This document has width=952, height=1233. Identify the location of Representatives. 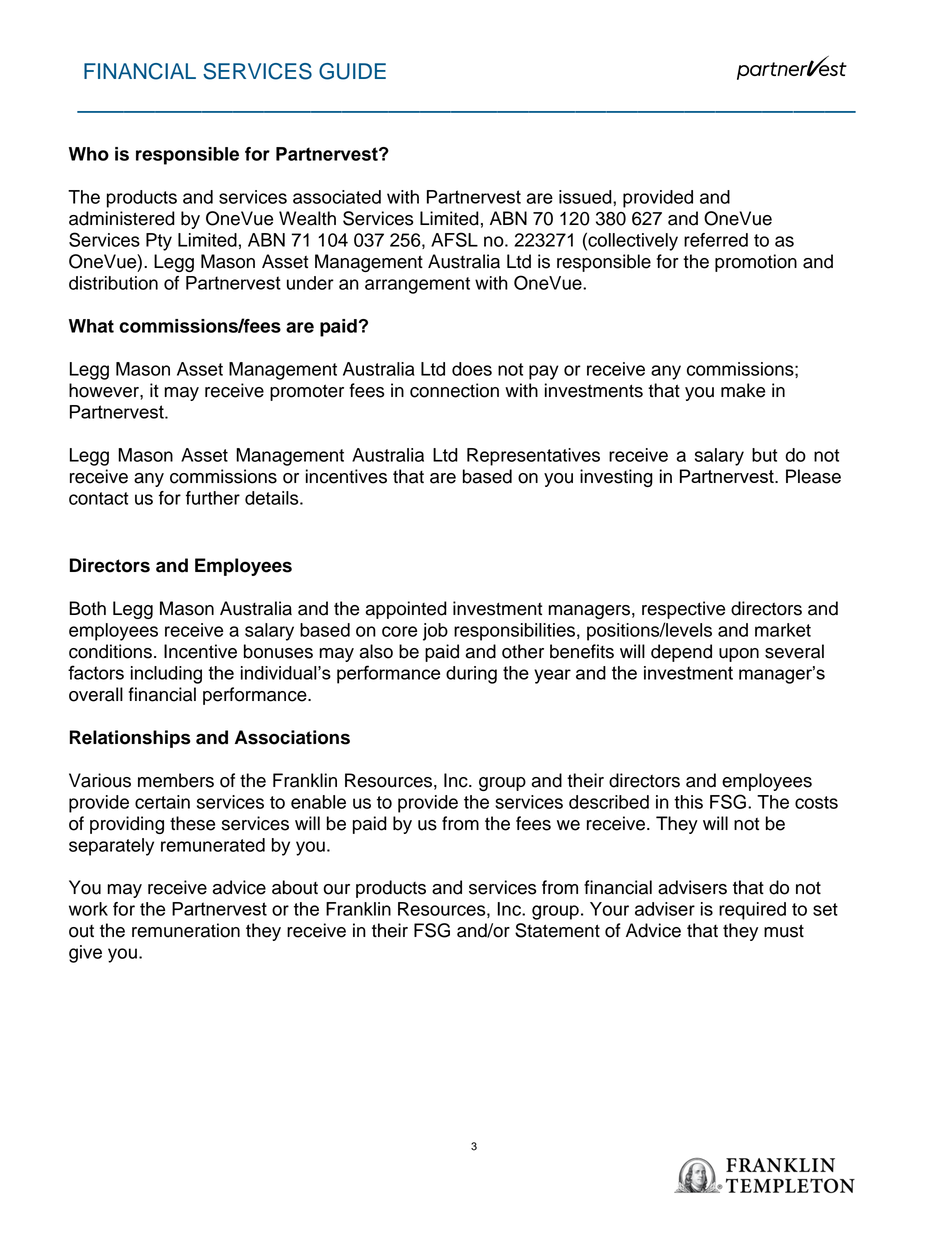
(533, 457).
